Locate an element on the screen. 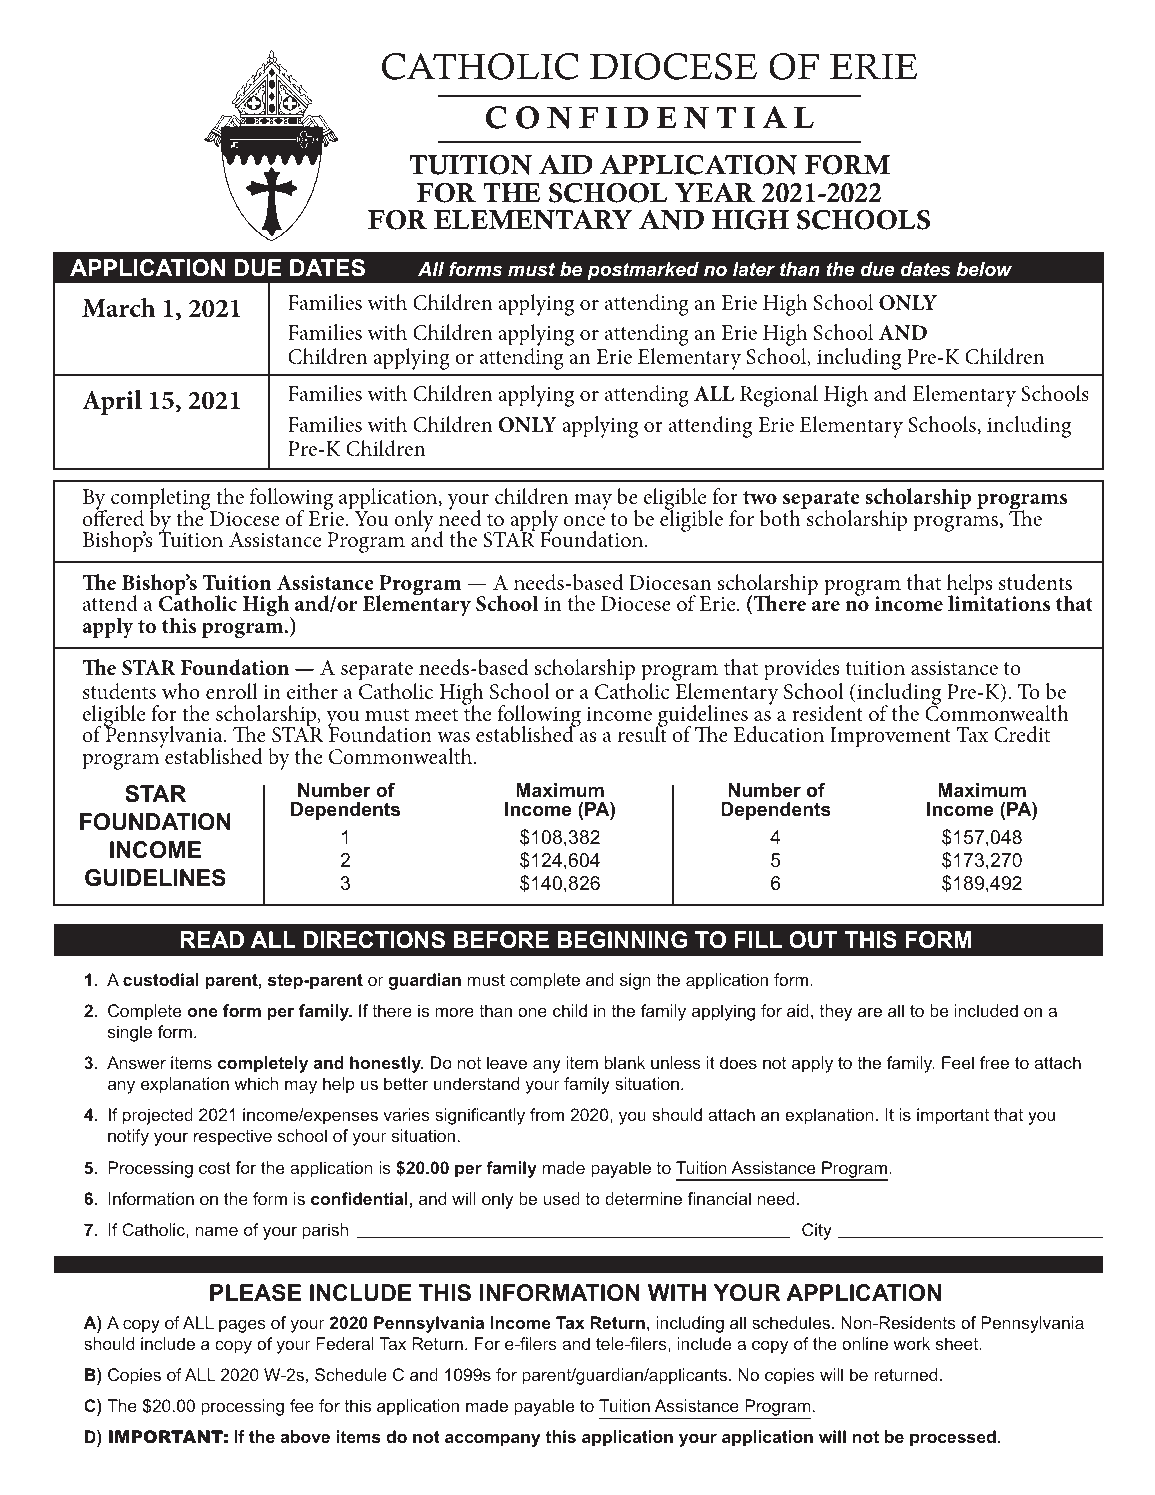 The image size is (1155, 1495). accompany is located at coordinates (493, 1440).
